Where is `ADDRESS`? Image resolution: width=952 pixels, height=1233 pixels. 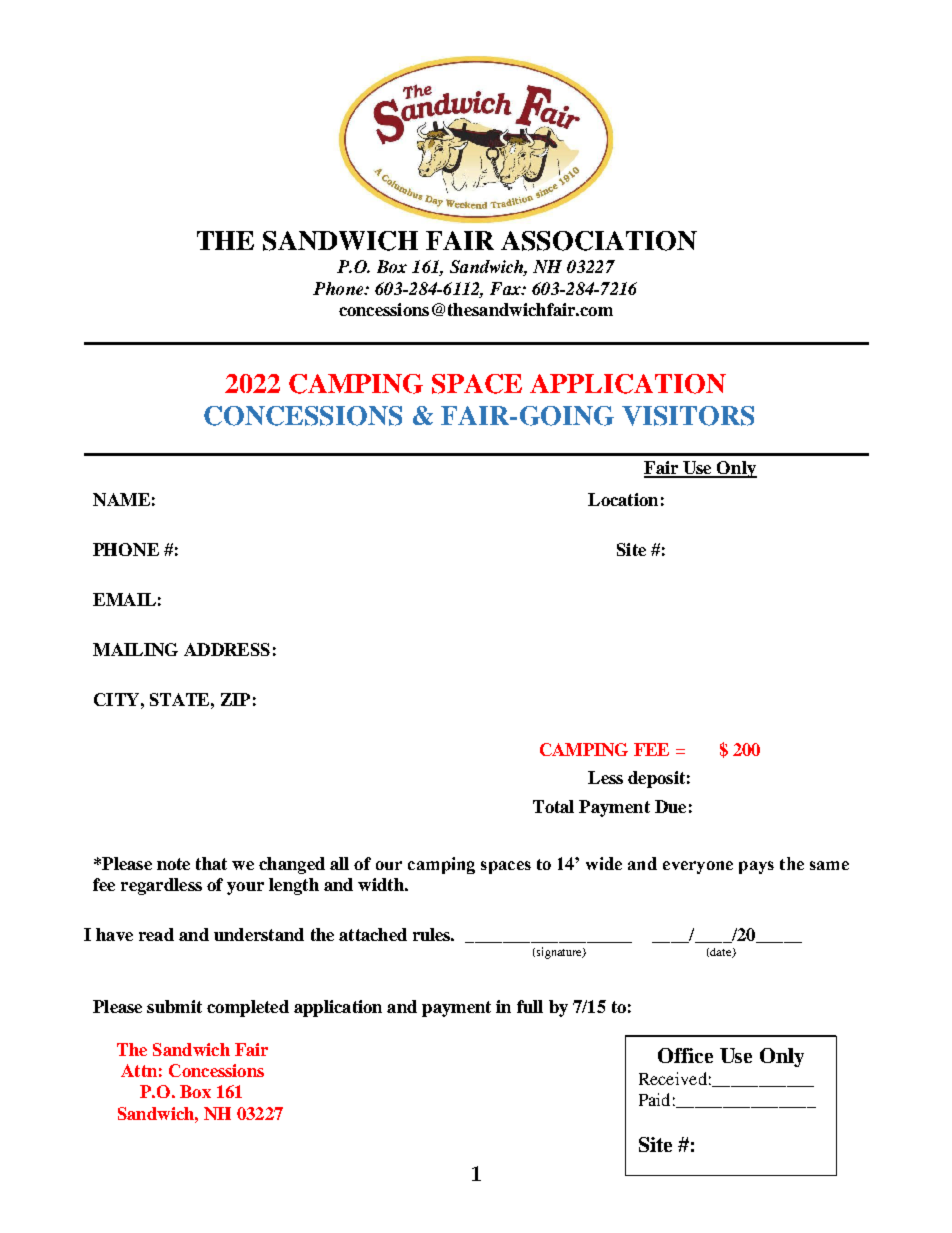
ADDRESS is located at coordinates (227, 649).
